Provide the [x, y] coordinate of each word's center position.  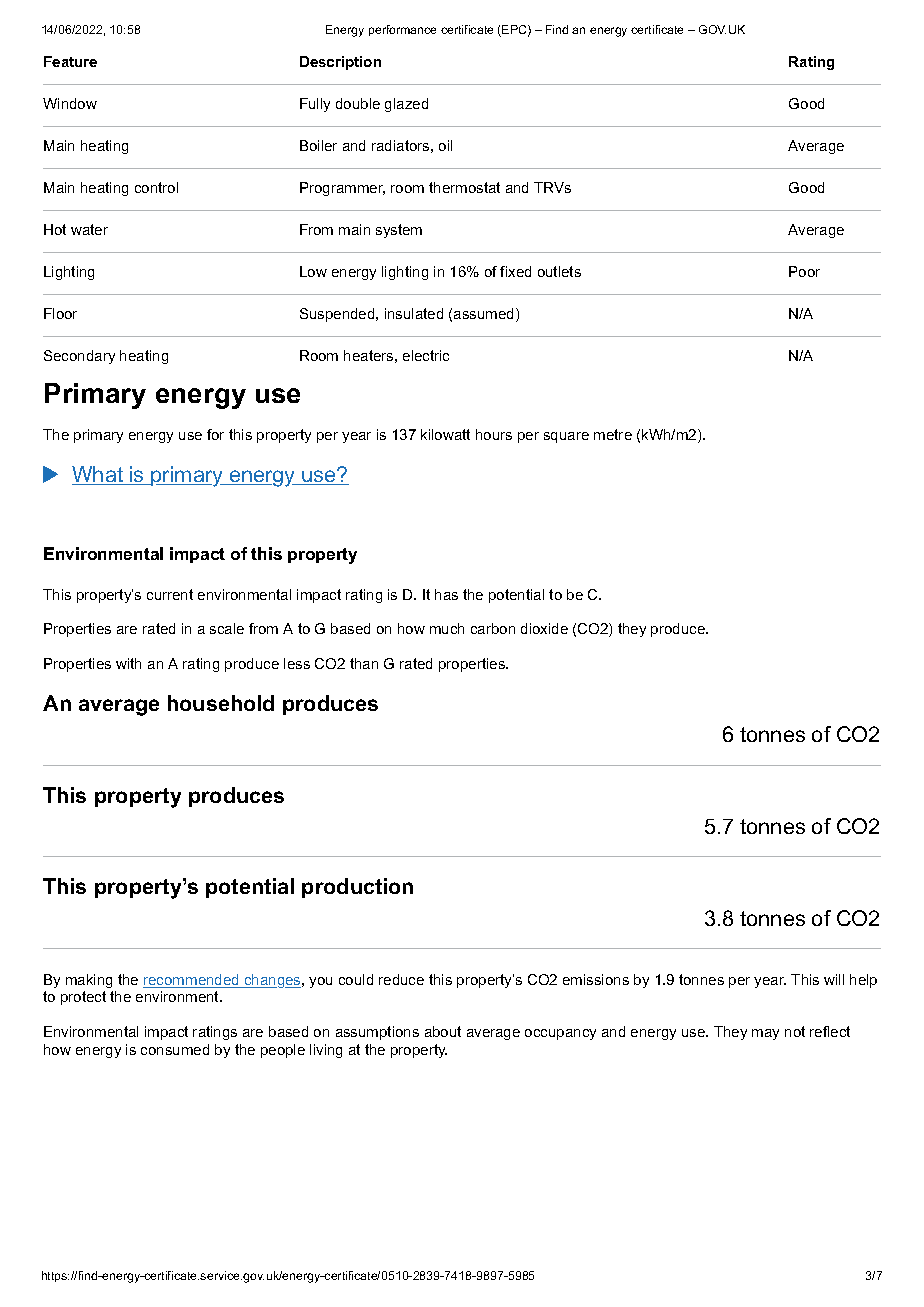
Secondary [79, 357]
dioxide [544, 628]
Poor [804, 271]
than [364, 663]
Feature [70, 61]
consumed [175, 1049]
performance [402, 30]
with [128, 663]
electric [426, 355]
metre [613, 434]
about [443, 1031]
